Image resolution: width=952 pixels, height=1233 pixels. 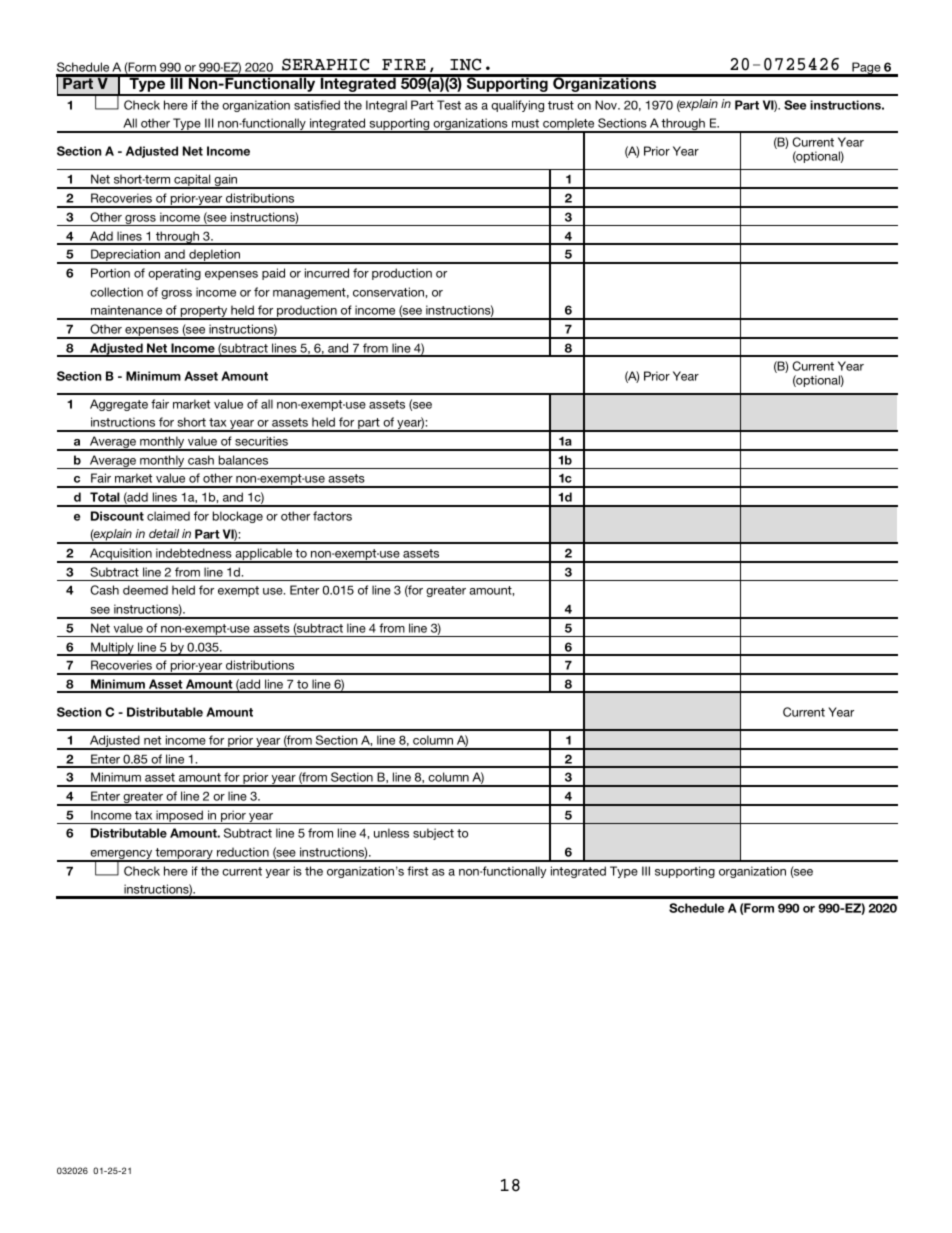 I want to click on deemed, so click(x=145, y=590).
